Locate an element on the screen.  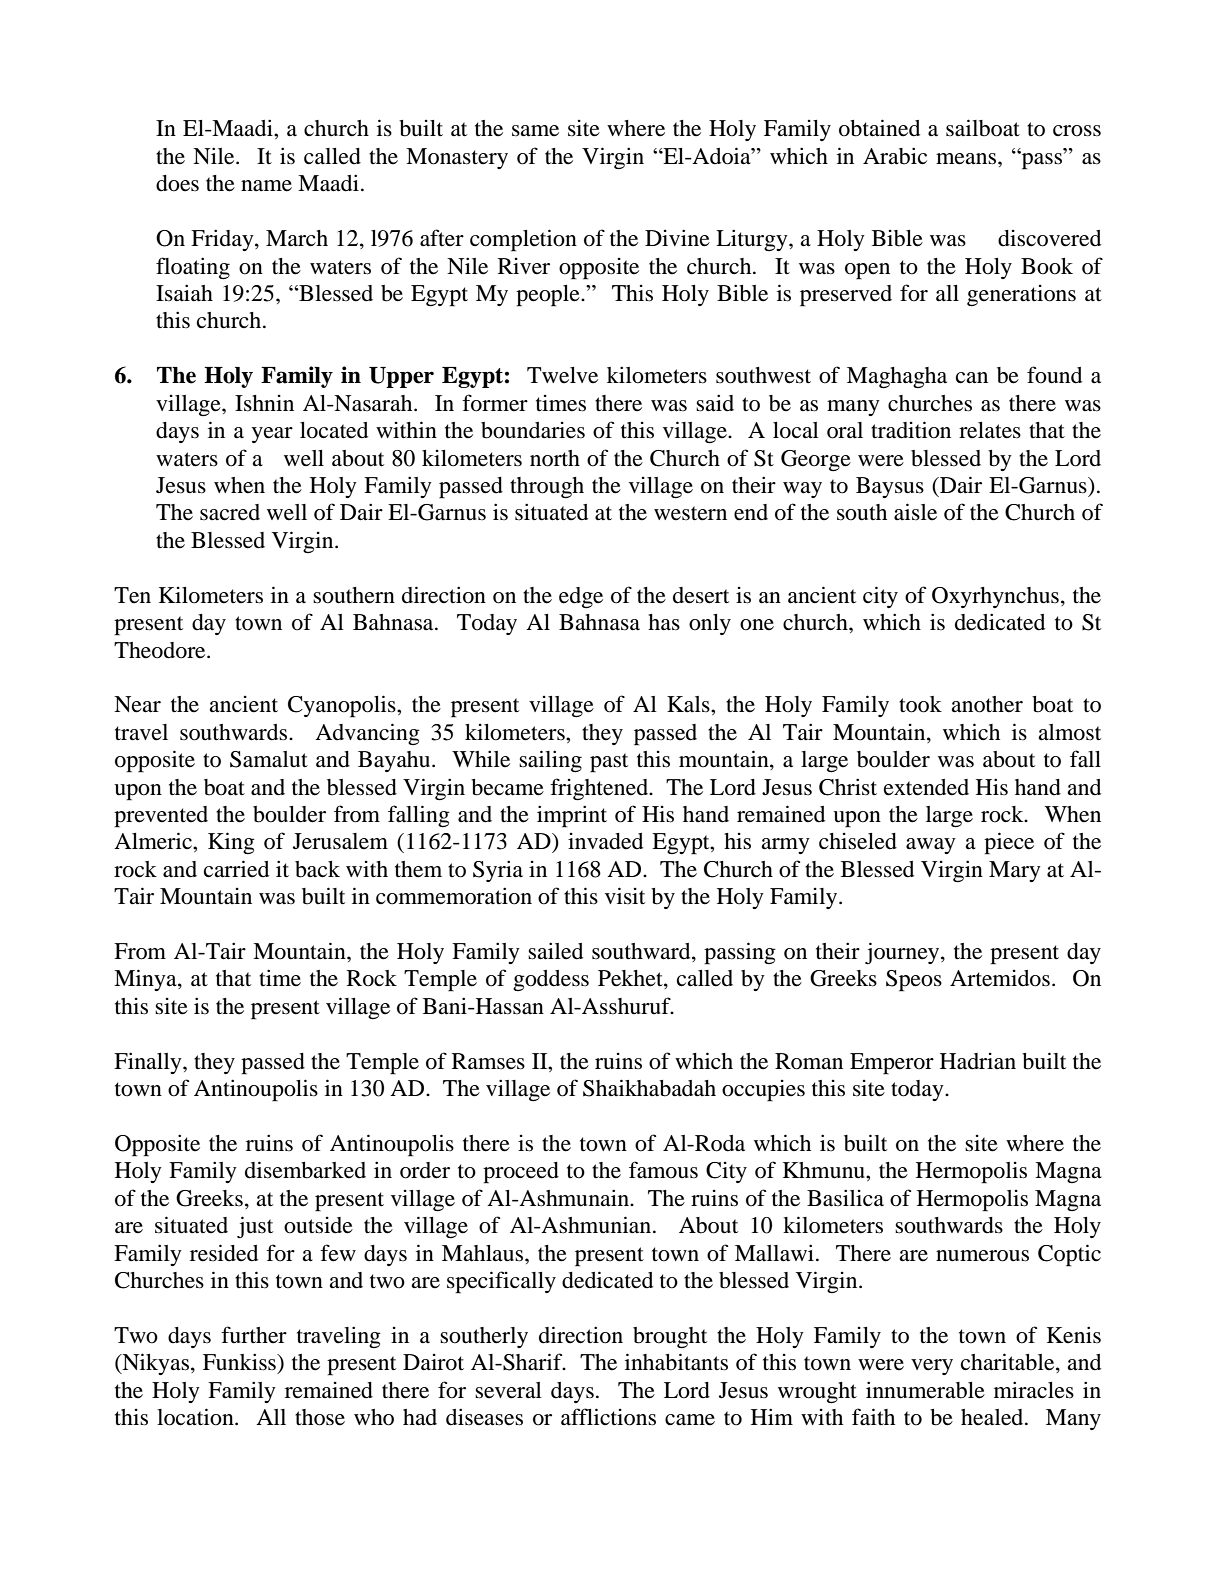
sacred is located at coordinates (230, 512).
